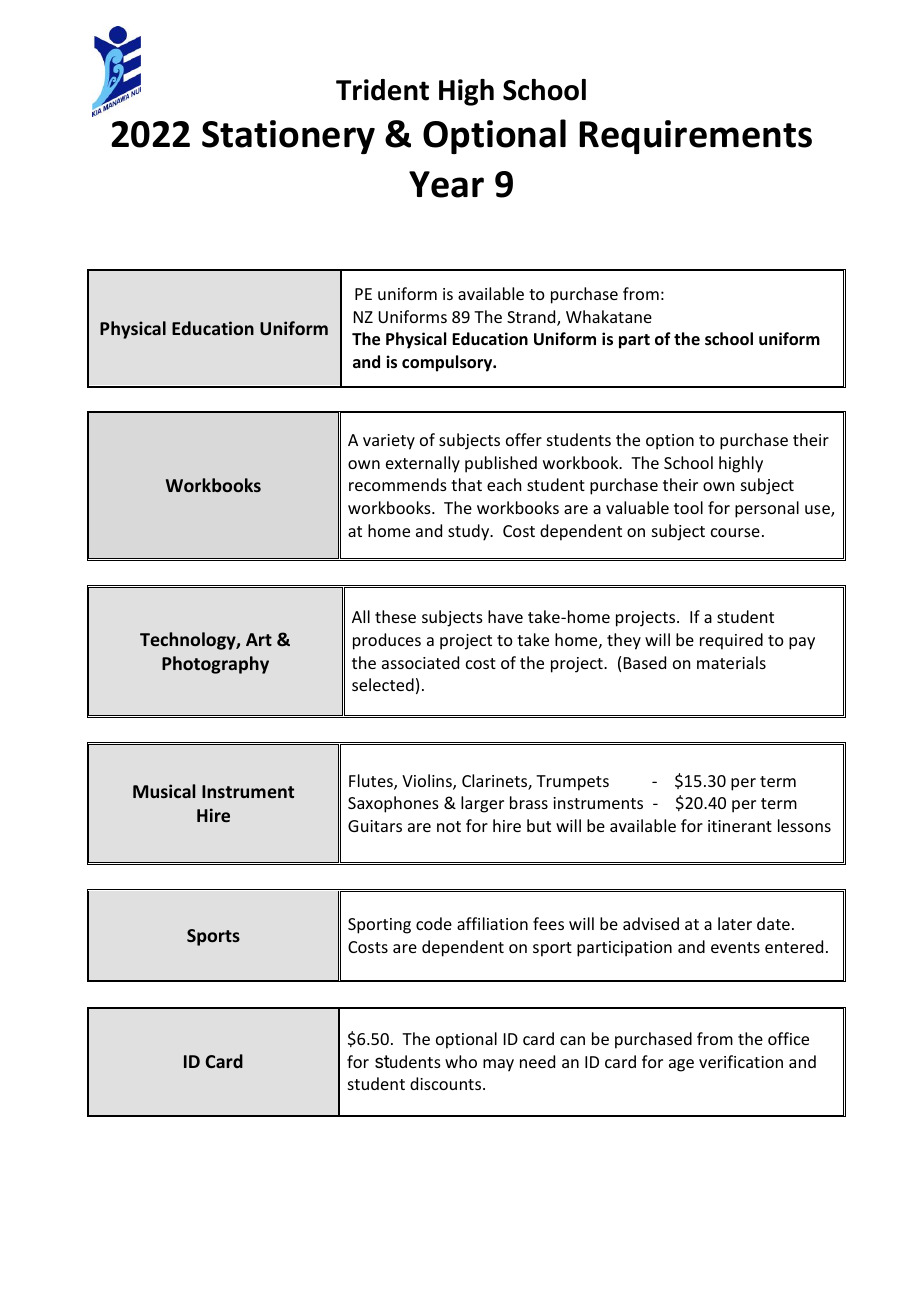 Image resolution: width=924 pixels, height=1308 pixels. Describe the element at coordinates (731, 662) in the screenshot. I see `materials` at that location.
